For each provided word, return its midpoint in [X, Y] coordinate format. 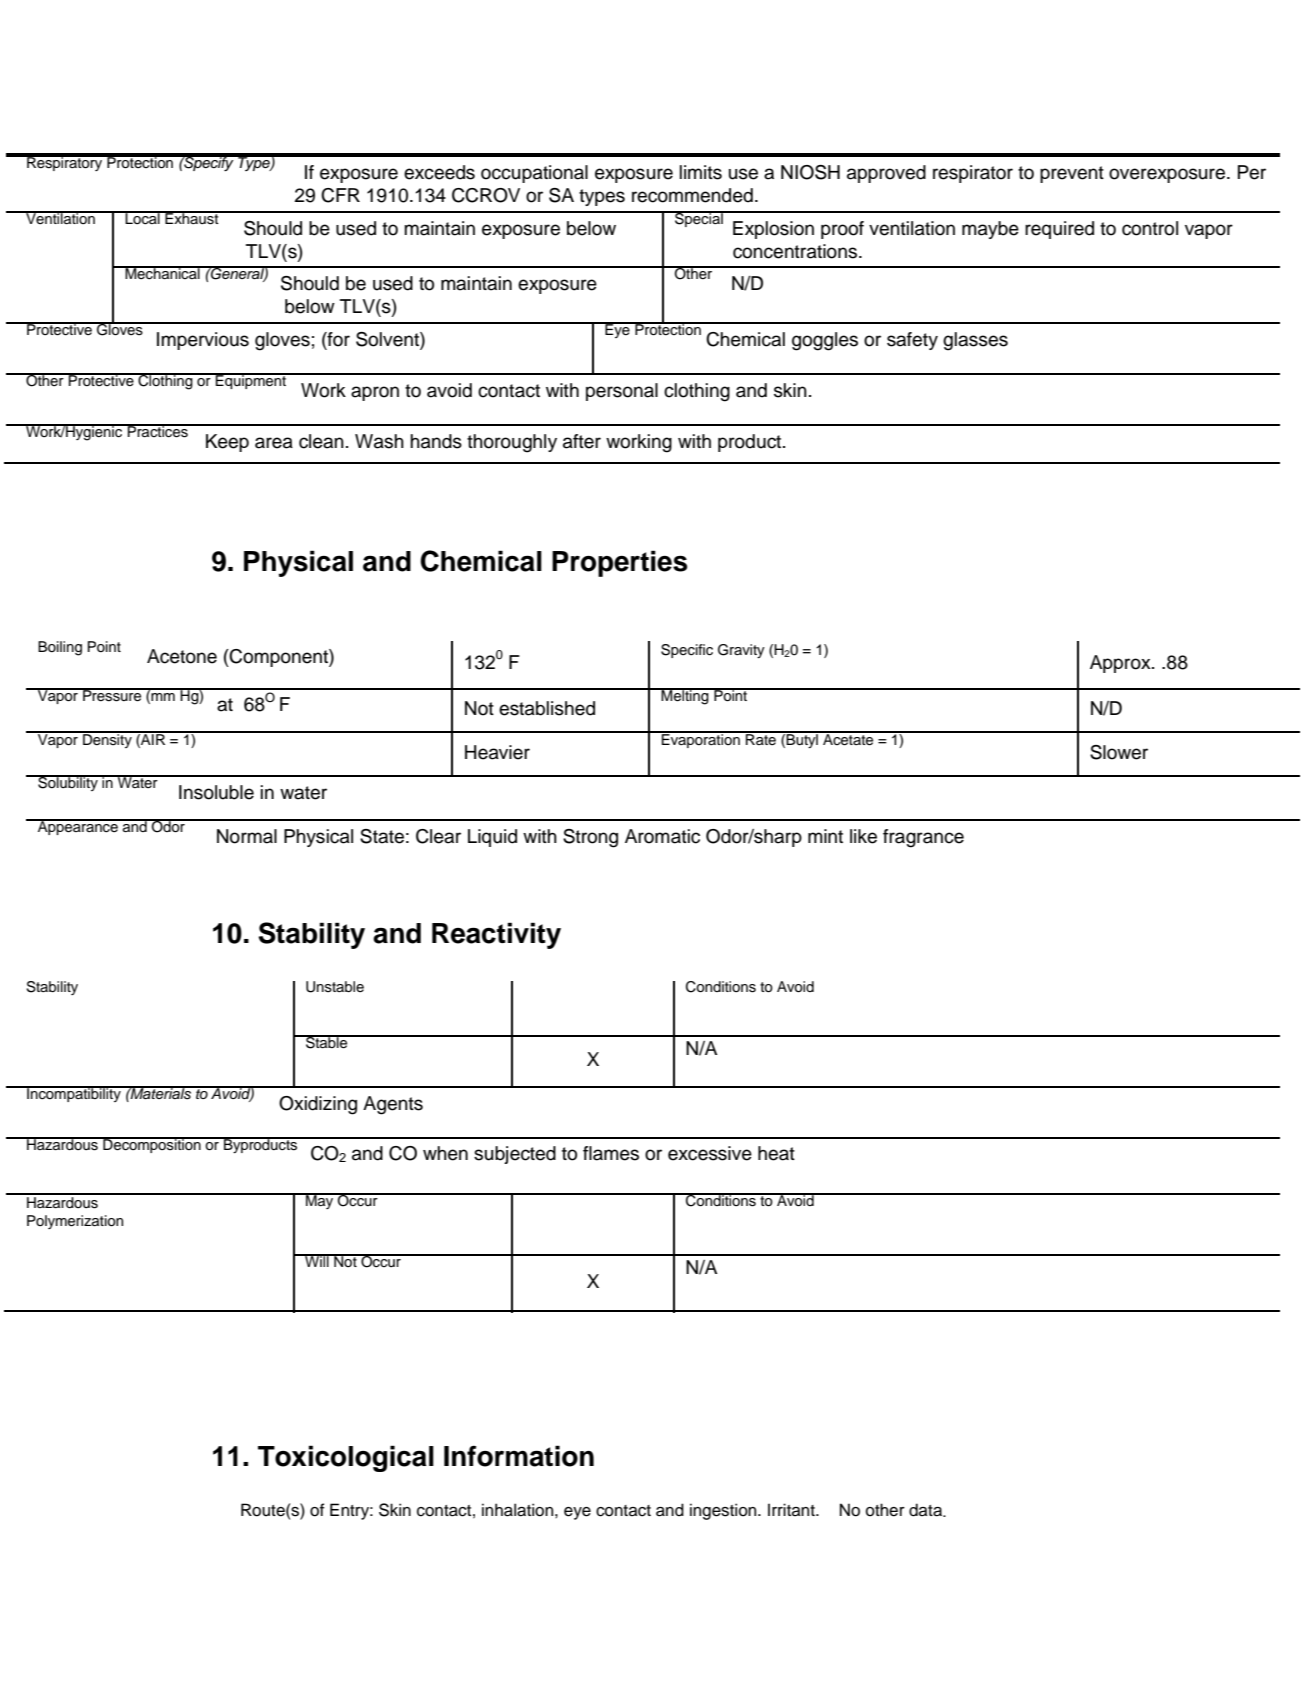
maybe [990, 230]
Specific [687, 651]
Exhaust [192, 218]
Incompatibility [74, 1094]
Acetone [182, 656]
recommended [692, 195]
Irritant [792, 1510]
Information [519, 1456]
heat [776, 1153]
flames [611, 1153]
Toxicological [346, 1458]
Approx [1121, 664]
